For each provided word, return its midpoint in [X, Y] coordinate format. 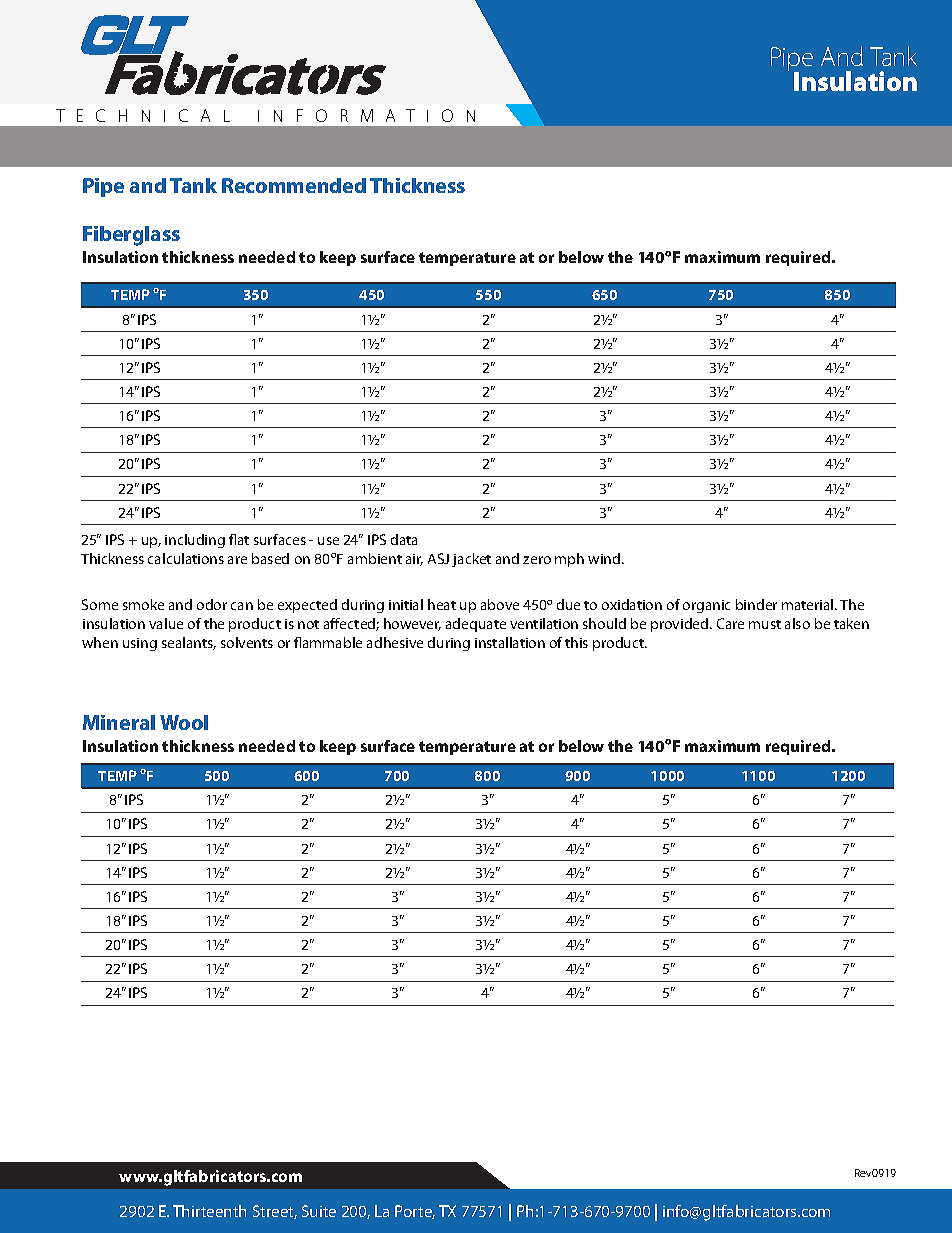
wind [605, 558]
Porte [415, 1212]
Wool [184, 722]
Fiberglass [131, 236]
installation [510, 642]
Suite [319, 1211]
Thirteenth [209, 1211]
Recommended [294, 185]
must [765, 624]
